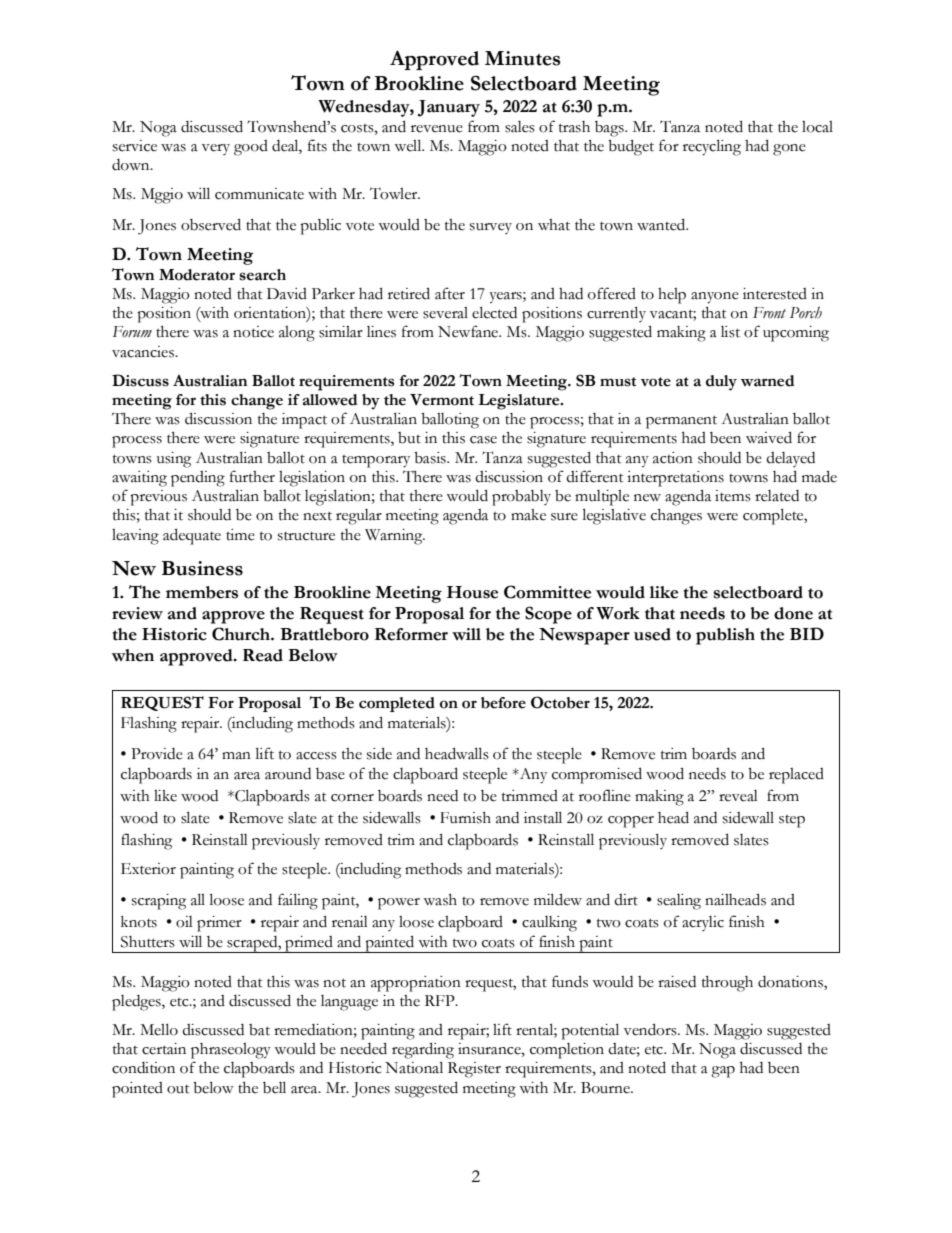 This document has width=952, height=1233. I want to click on sealing, so click(679, 902).
